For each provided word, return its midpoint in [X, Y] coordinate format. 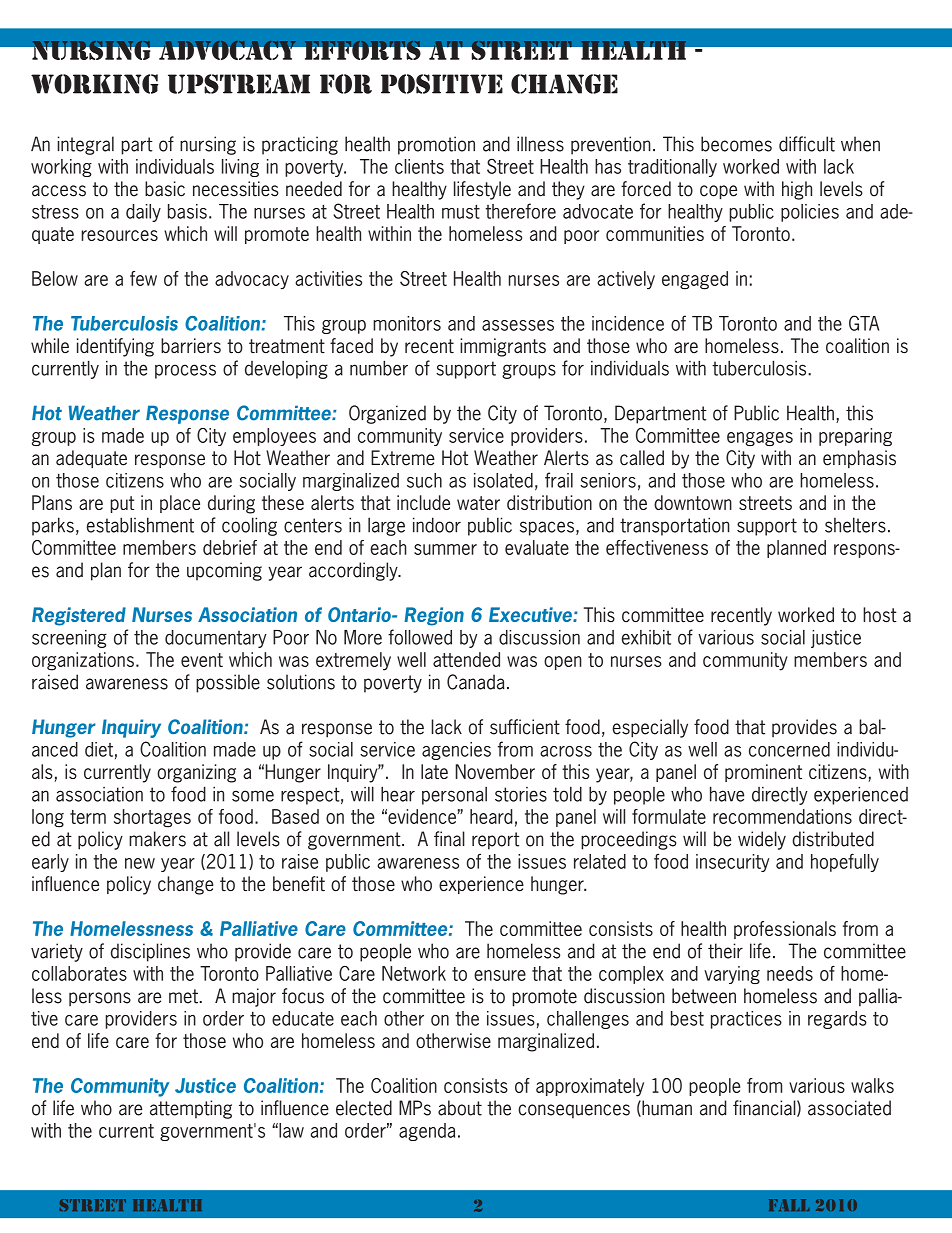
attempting [191, 1109]
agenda [427, 1132]
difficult [807, 144]
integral [85, 145]
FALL [789, 1205]
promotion [436, 145]
